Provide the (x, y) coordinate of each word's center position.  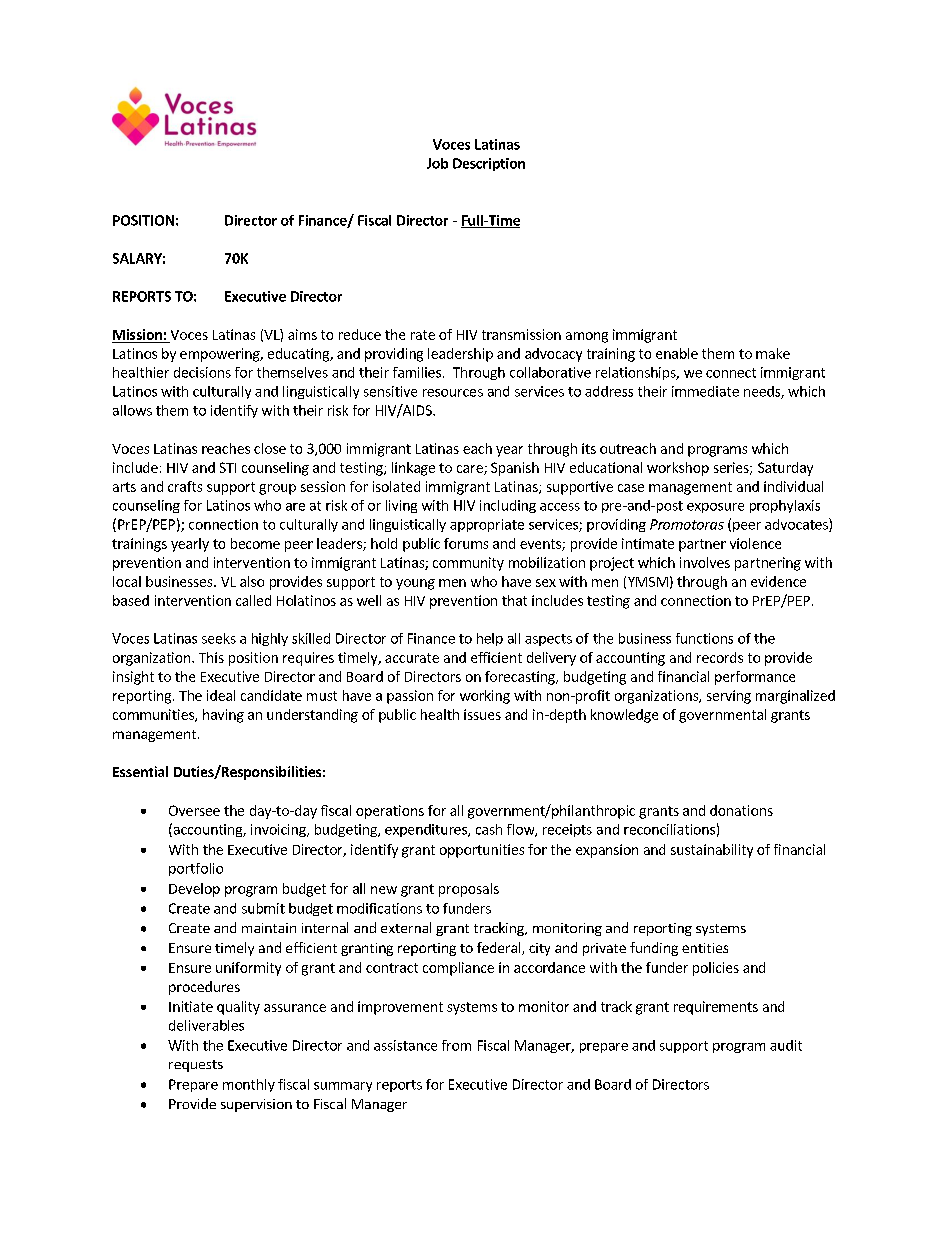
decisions (202, 372)
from (456, 1045)
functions (704, 638)
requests (196, 1066)
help (490, 639)
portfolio (196, 869)
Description (489, 164)
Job (437, 163)
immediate (705, 391)
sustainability (712, 851)
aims (302, 334)
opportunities (482, 851)
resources (453, 393)
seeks (219, 638)
